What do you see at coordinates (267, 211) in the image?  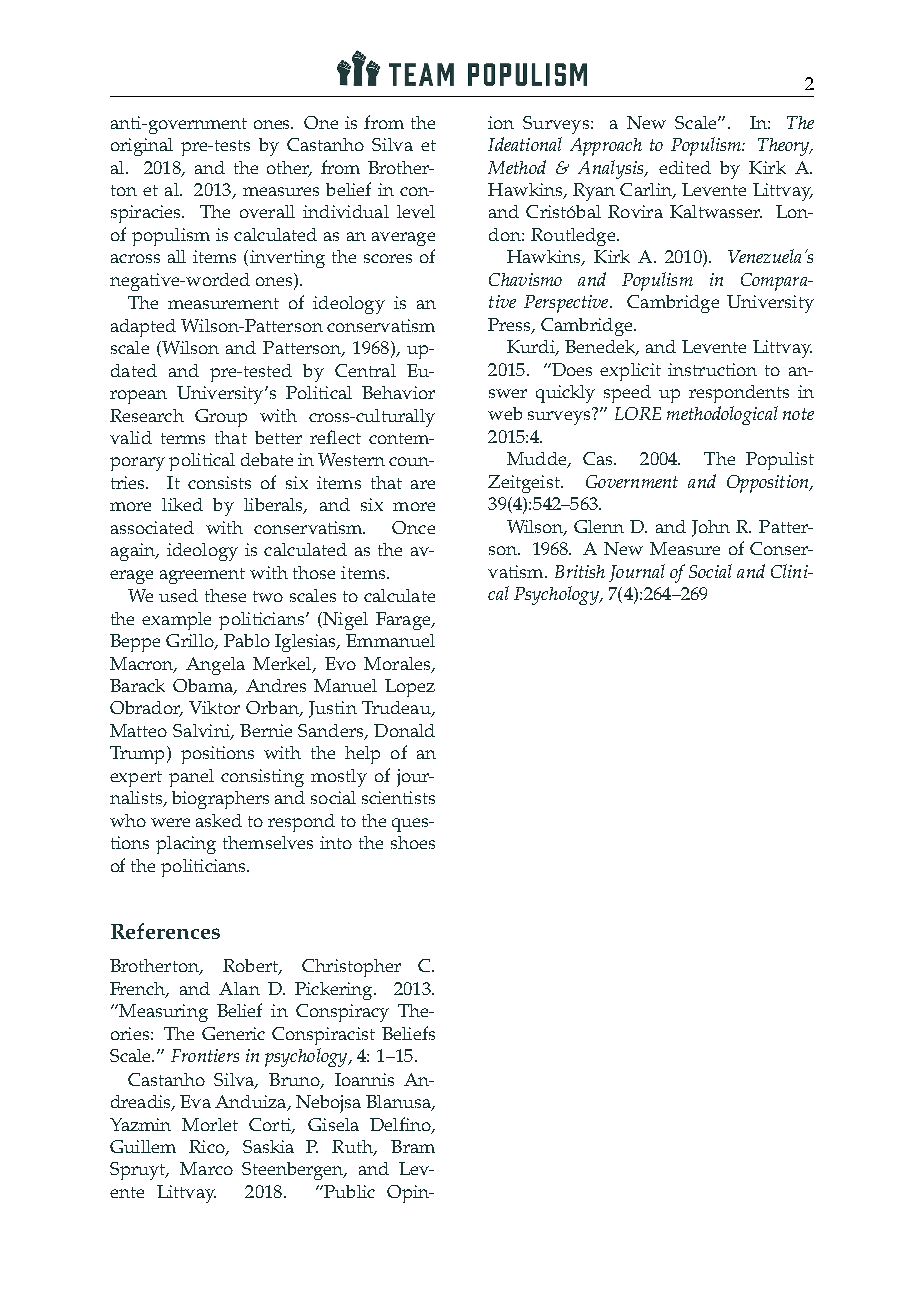 I see `overall` at bounding box center [267, 211].
